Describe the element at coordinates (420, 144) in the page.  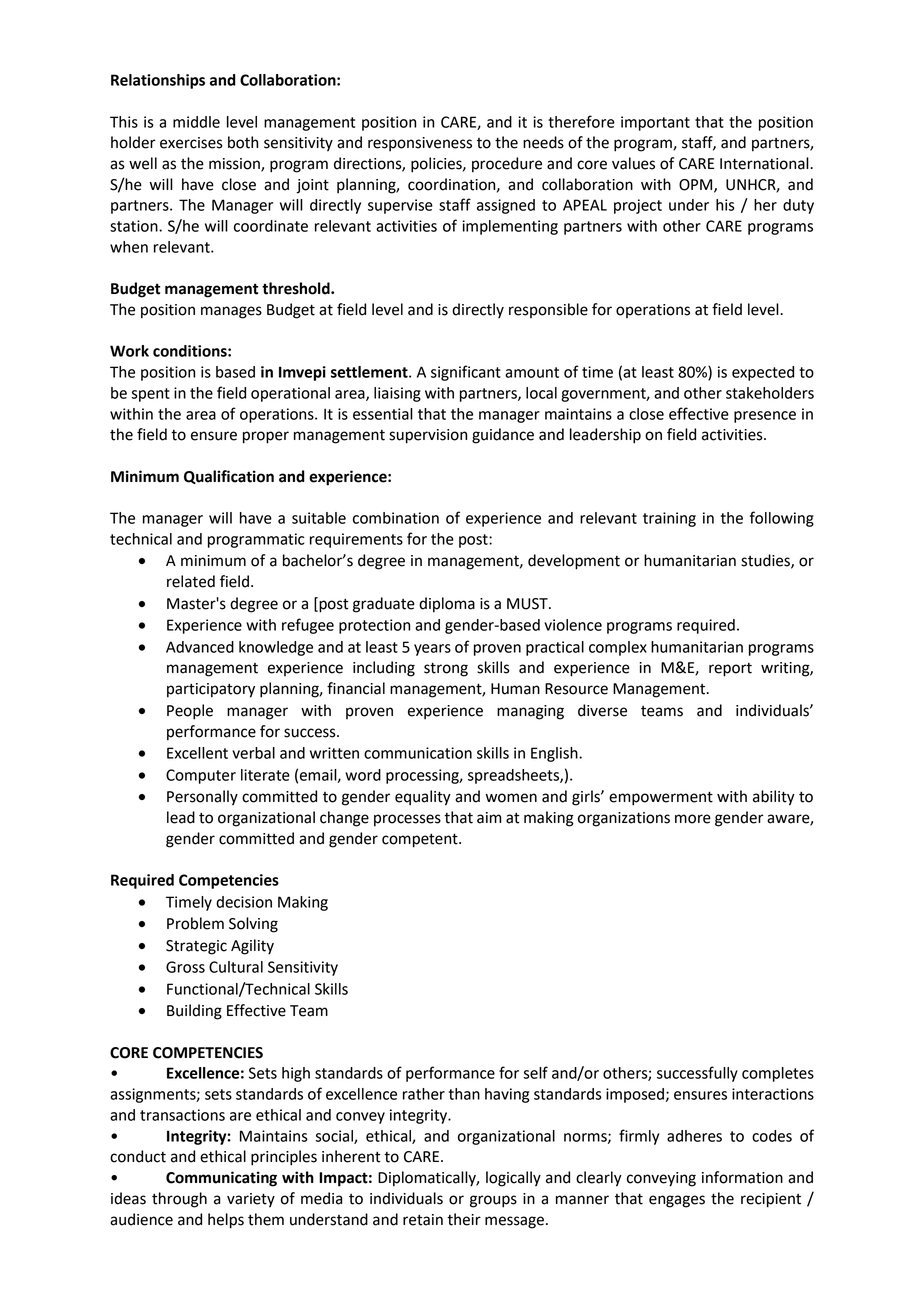
I see `responsiveness` at that location.
